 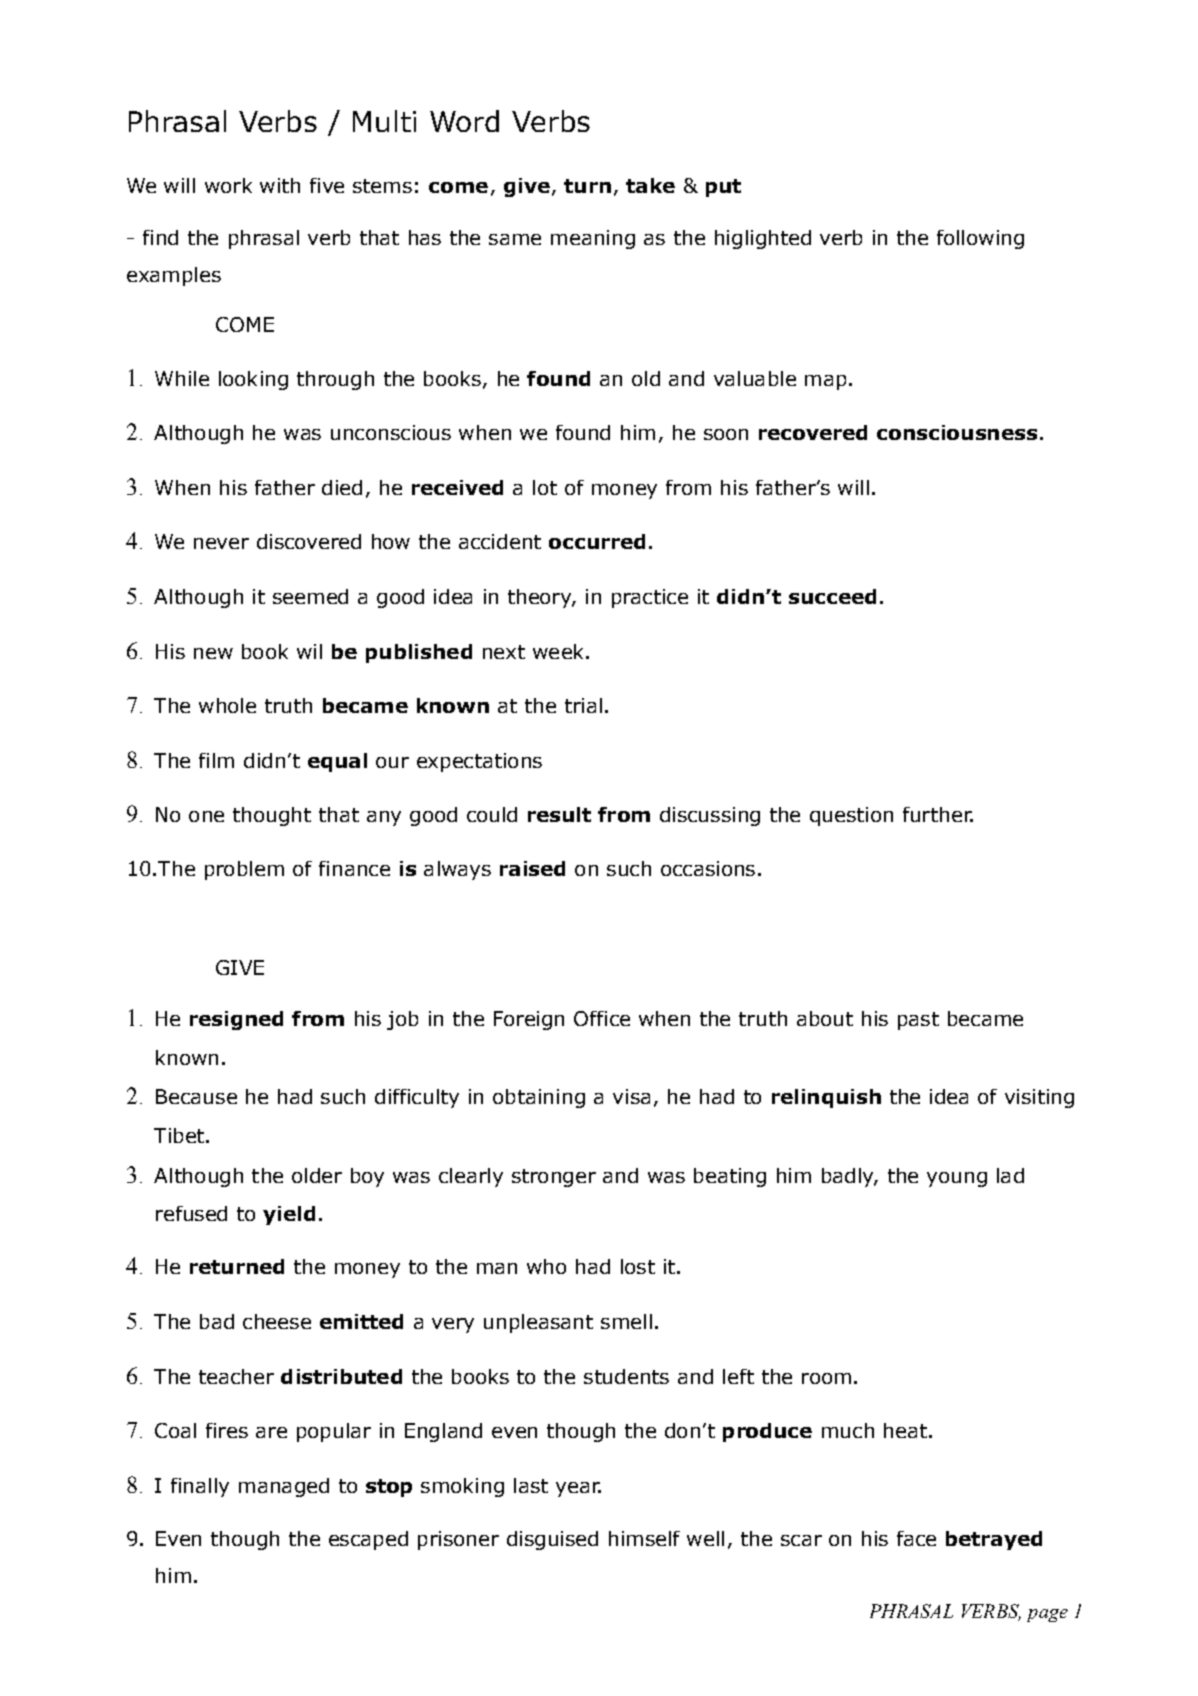 What do you see at coordinates (980, 239) in the screenshot?
I see `following` at bounding box center [980, 239].
